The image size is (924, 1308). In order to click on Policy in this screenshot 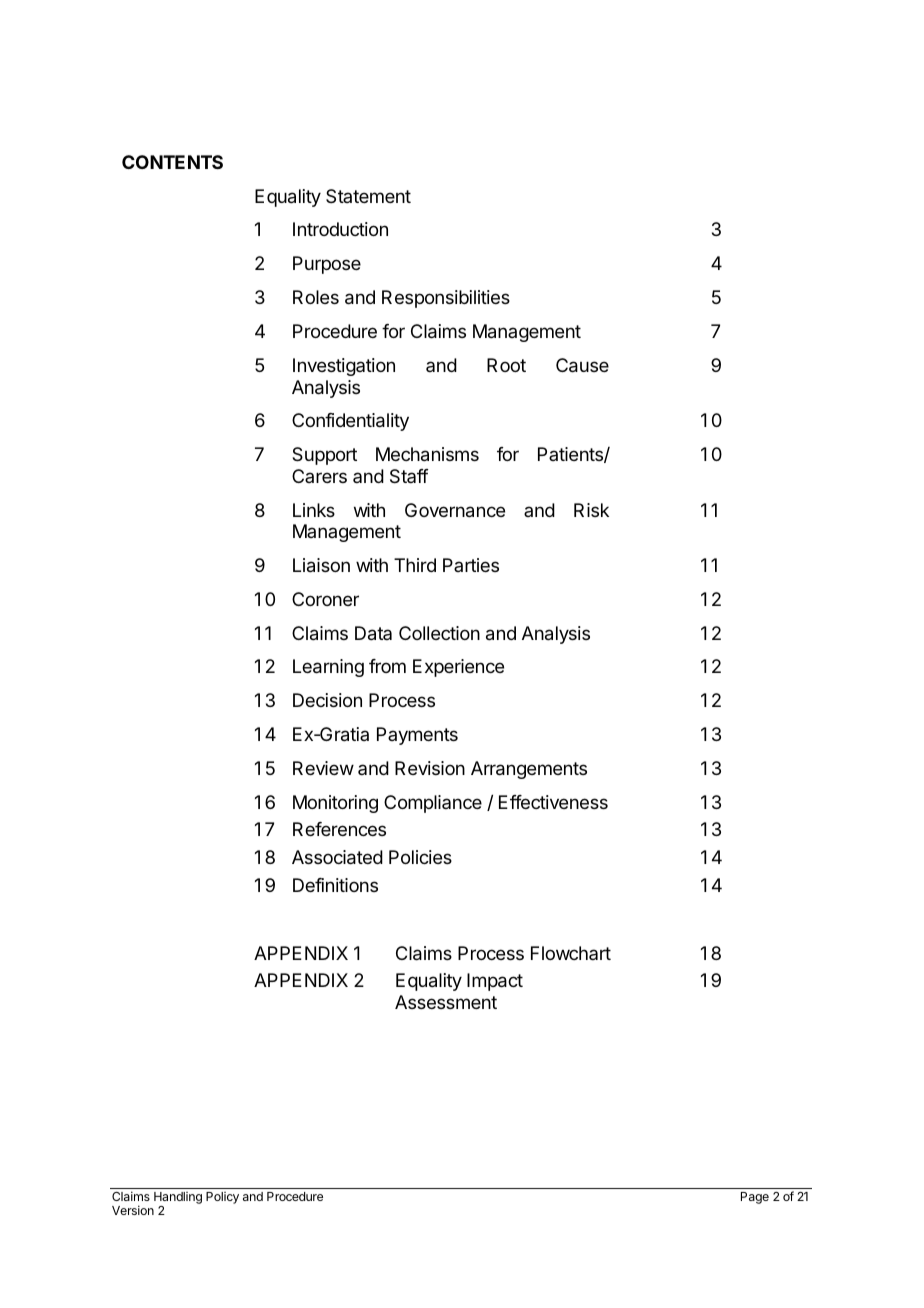, I will do `click(222, 1198)`.
